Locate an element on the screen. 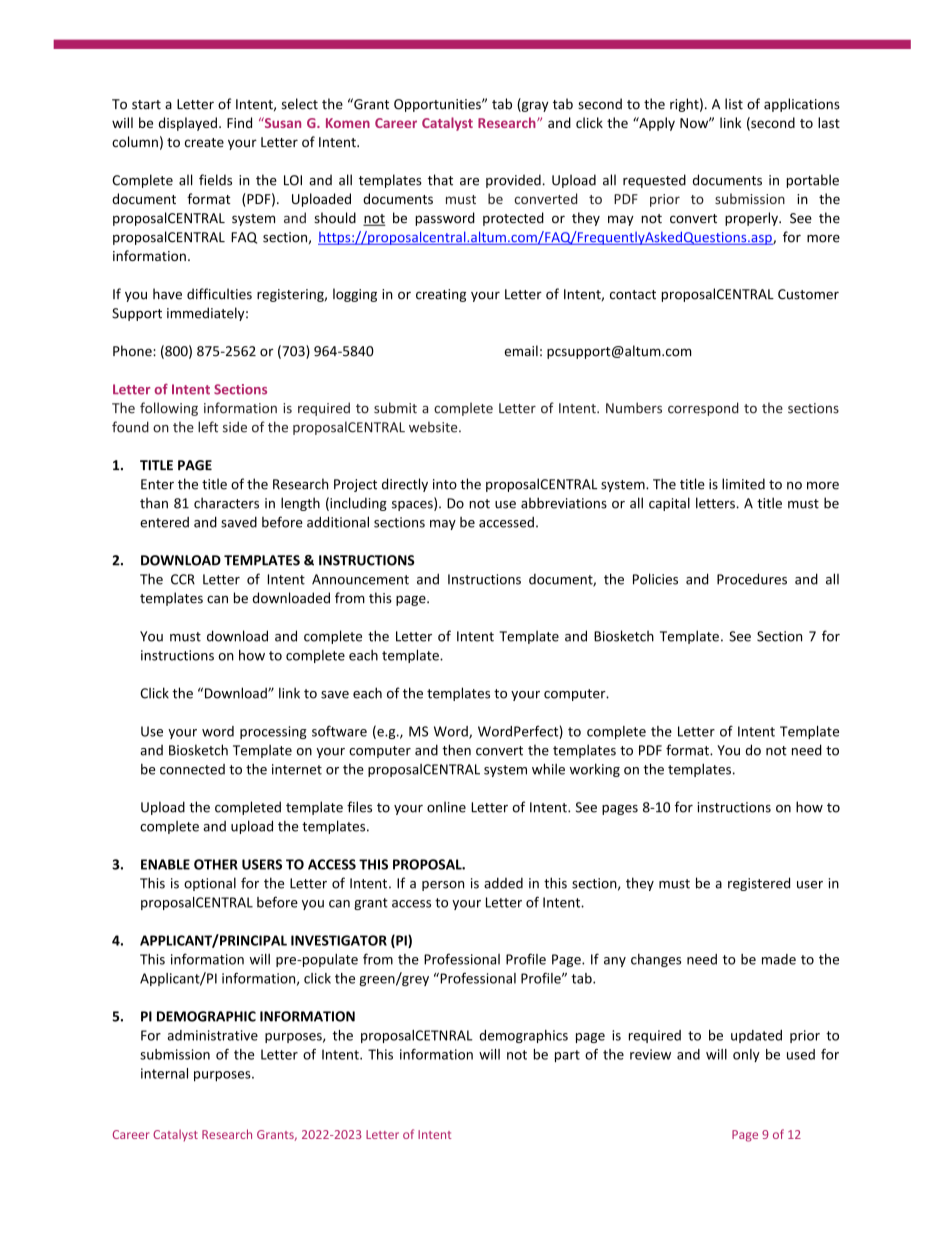 This screenshot has width=952, height=1233. provided is located at coordinates (513, 181).
